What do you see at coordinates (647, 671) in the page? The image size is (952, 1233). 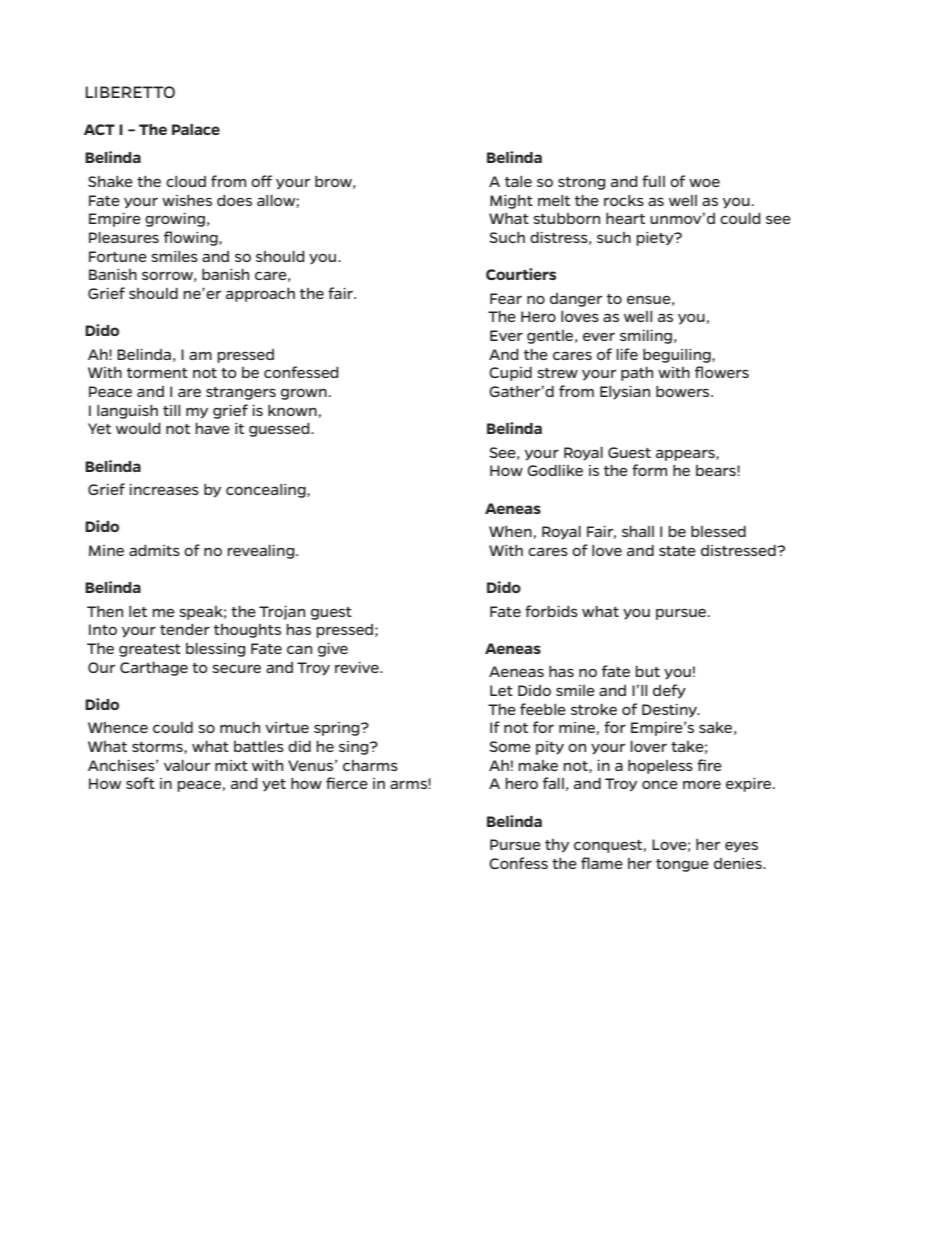 I see `but` at bounding box center [647, 671].
